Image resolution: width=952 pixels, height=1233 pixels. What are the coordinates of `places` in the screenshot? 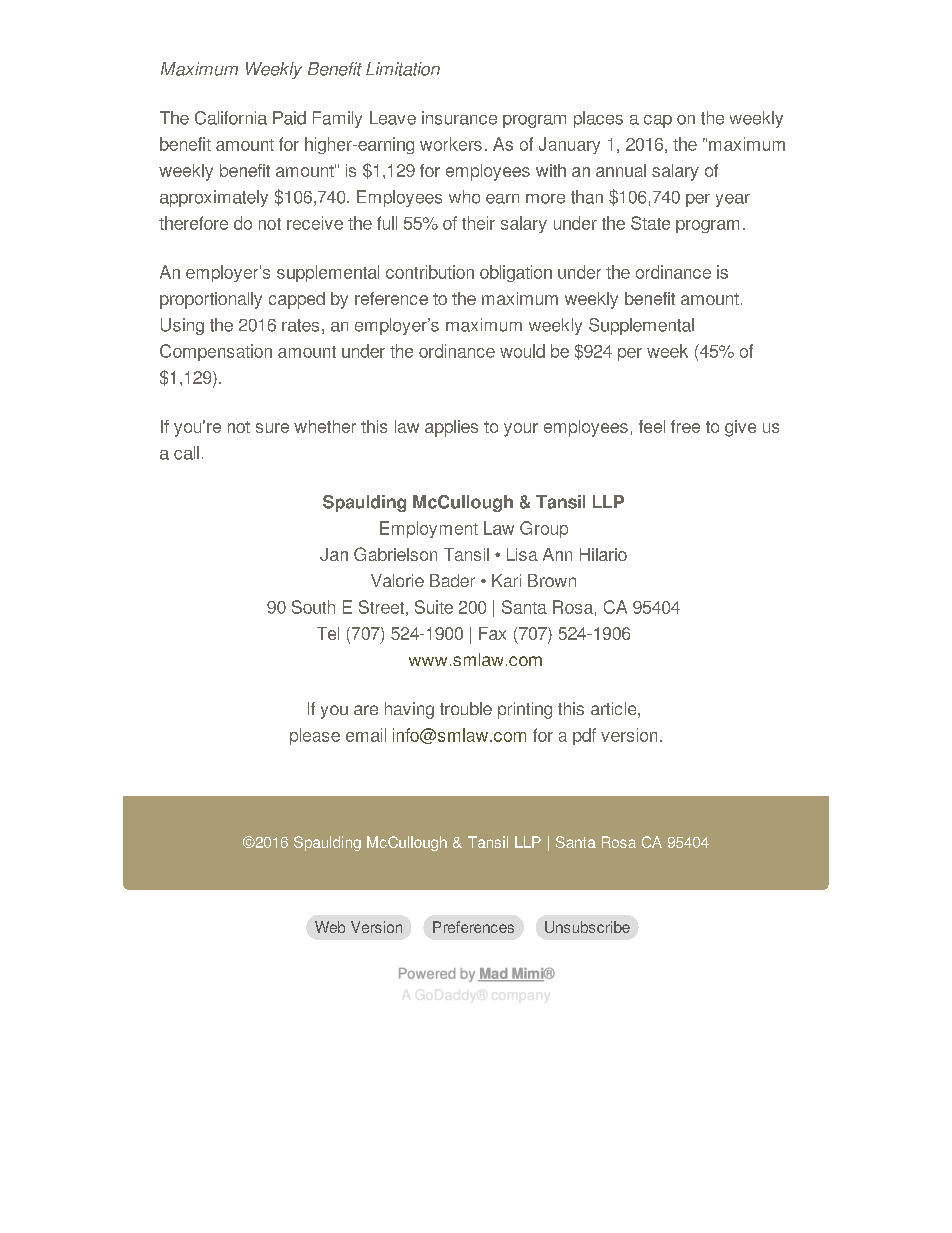 It's located at (598, 119).
